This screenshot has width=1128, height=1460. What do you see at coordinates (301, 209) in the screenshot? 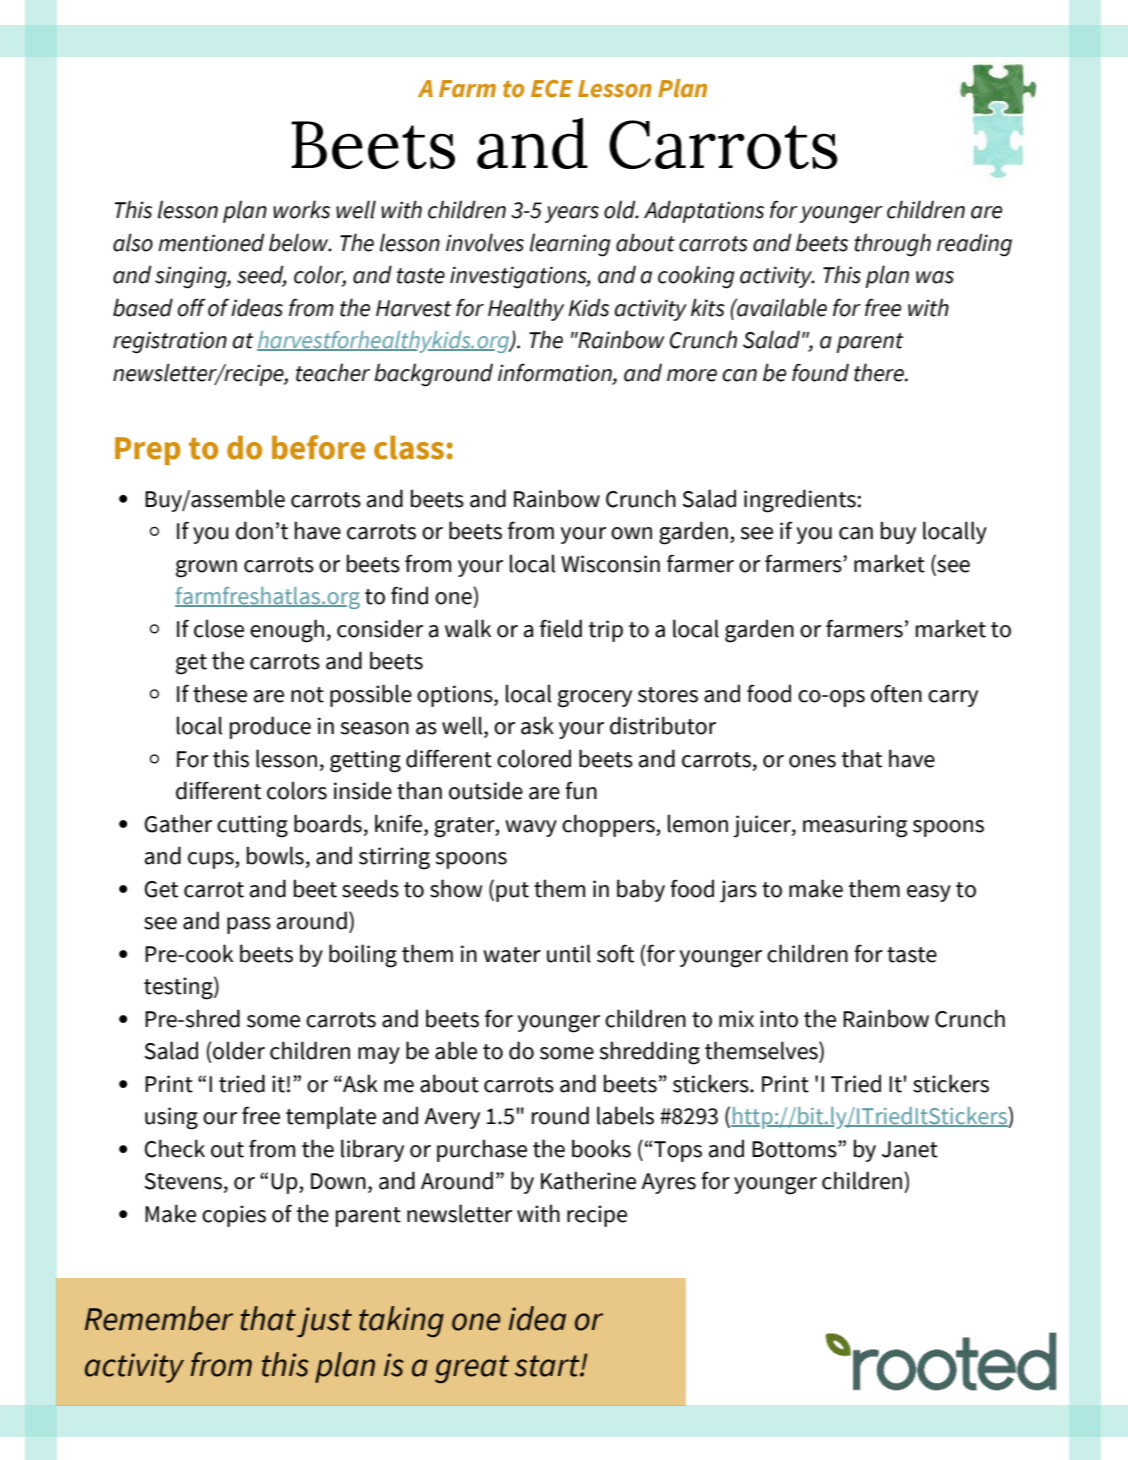
I see `works` at bounding box center [301, 209].
